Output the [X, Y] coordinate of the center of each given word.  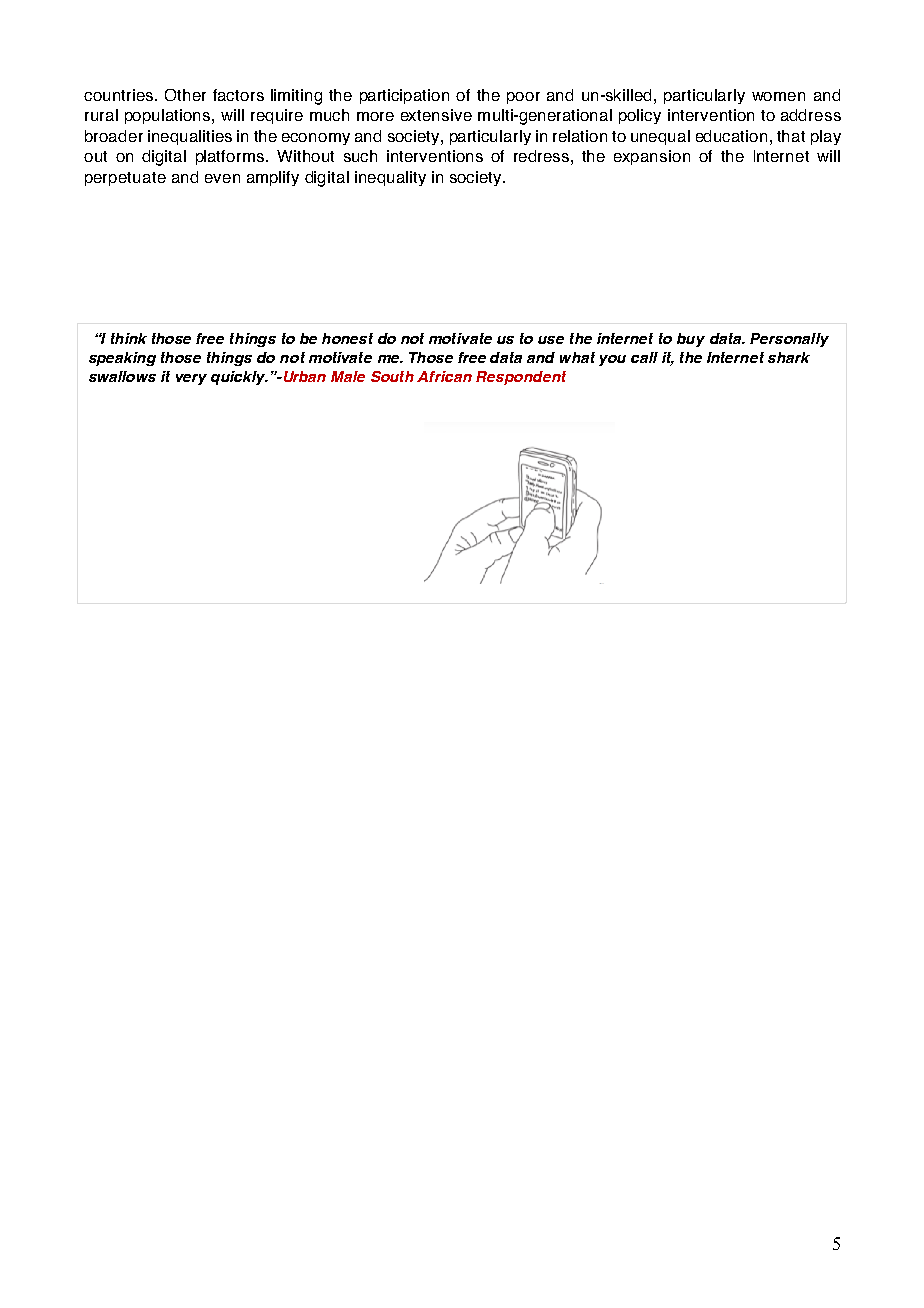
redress [541, 156]
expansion [652, 157]
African [444, 376]
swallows [122, 376]
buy [691, 340]
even [222, 178]
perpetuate [125, 179]
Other [185, 95]
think [129, 338]
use [551, 340]
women [778, 96]
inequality [390, 178]
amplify [273, 178]
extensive [436, 115]
